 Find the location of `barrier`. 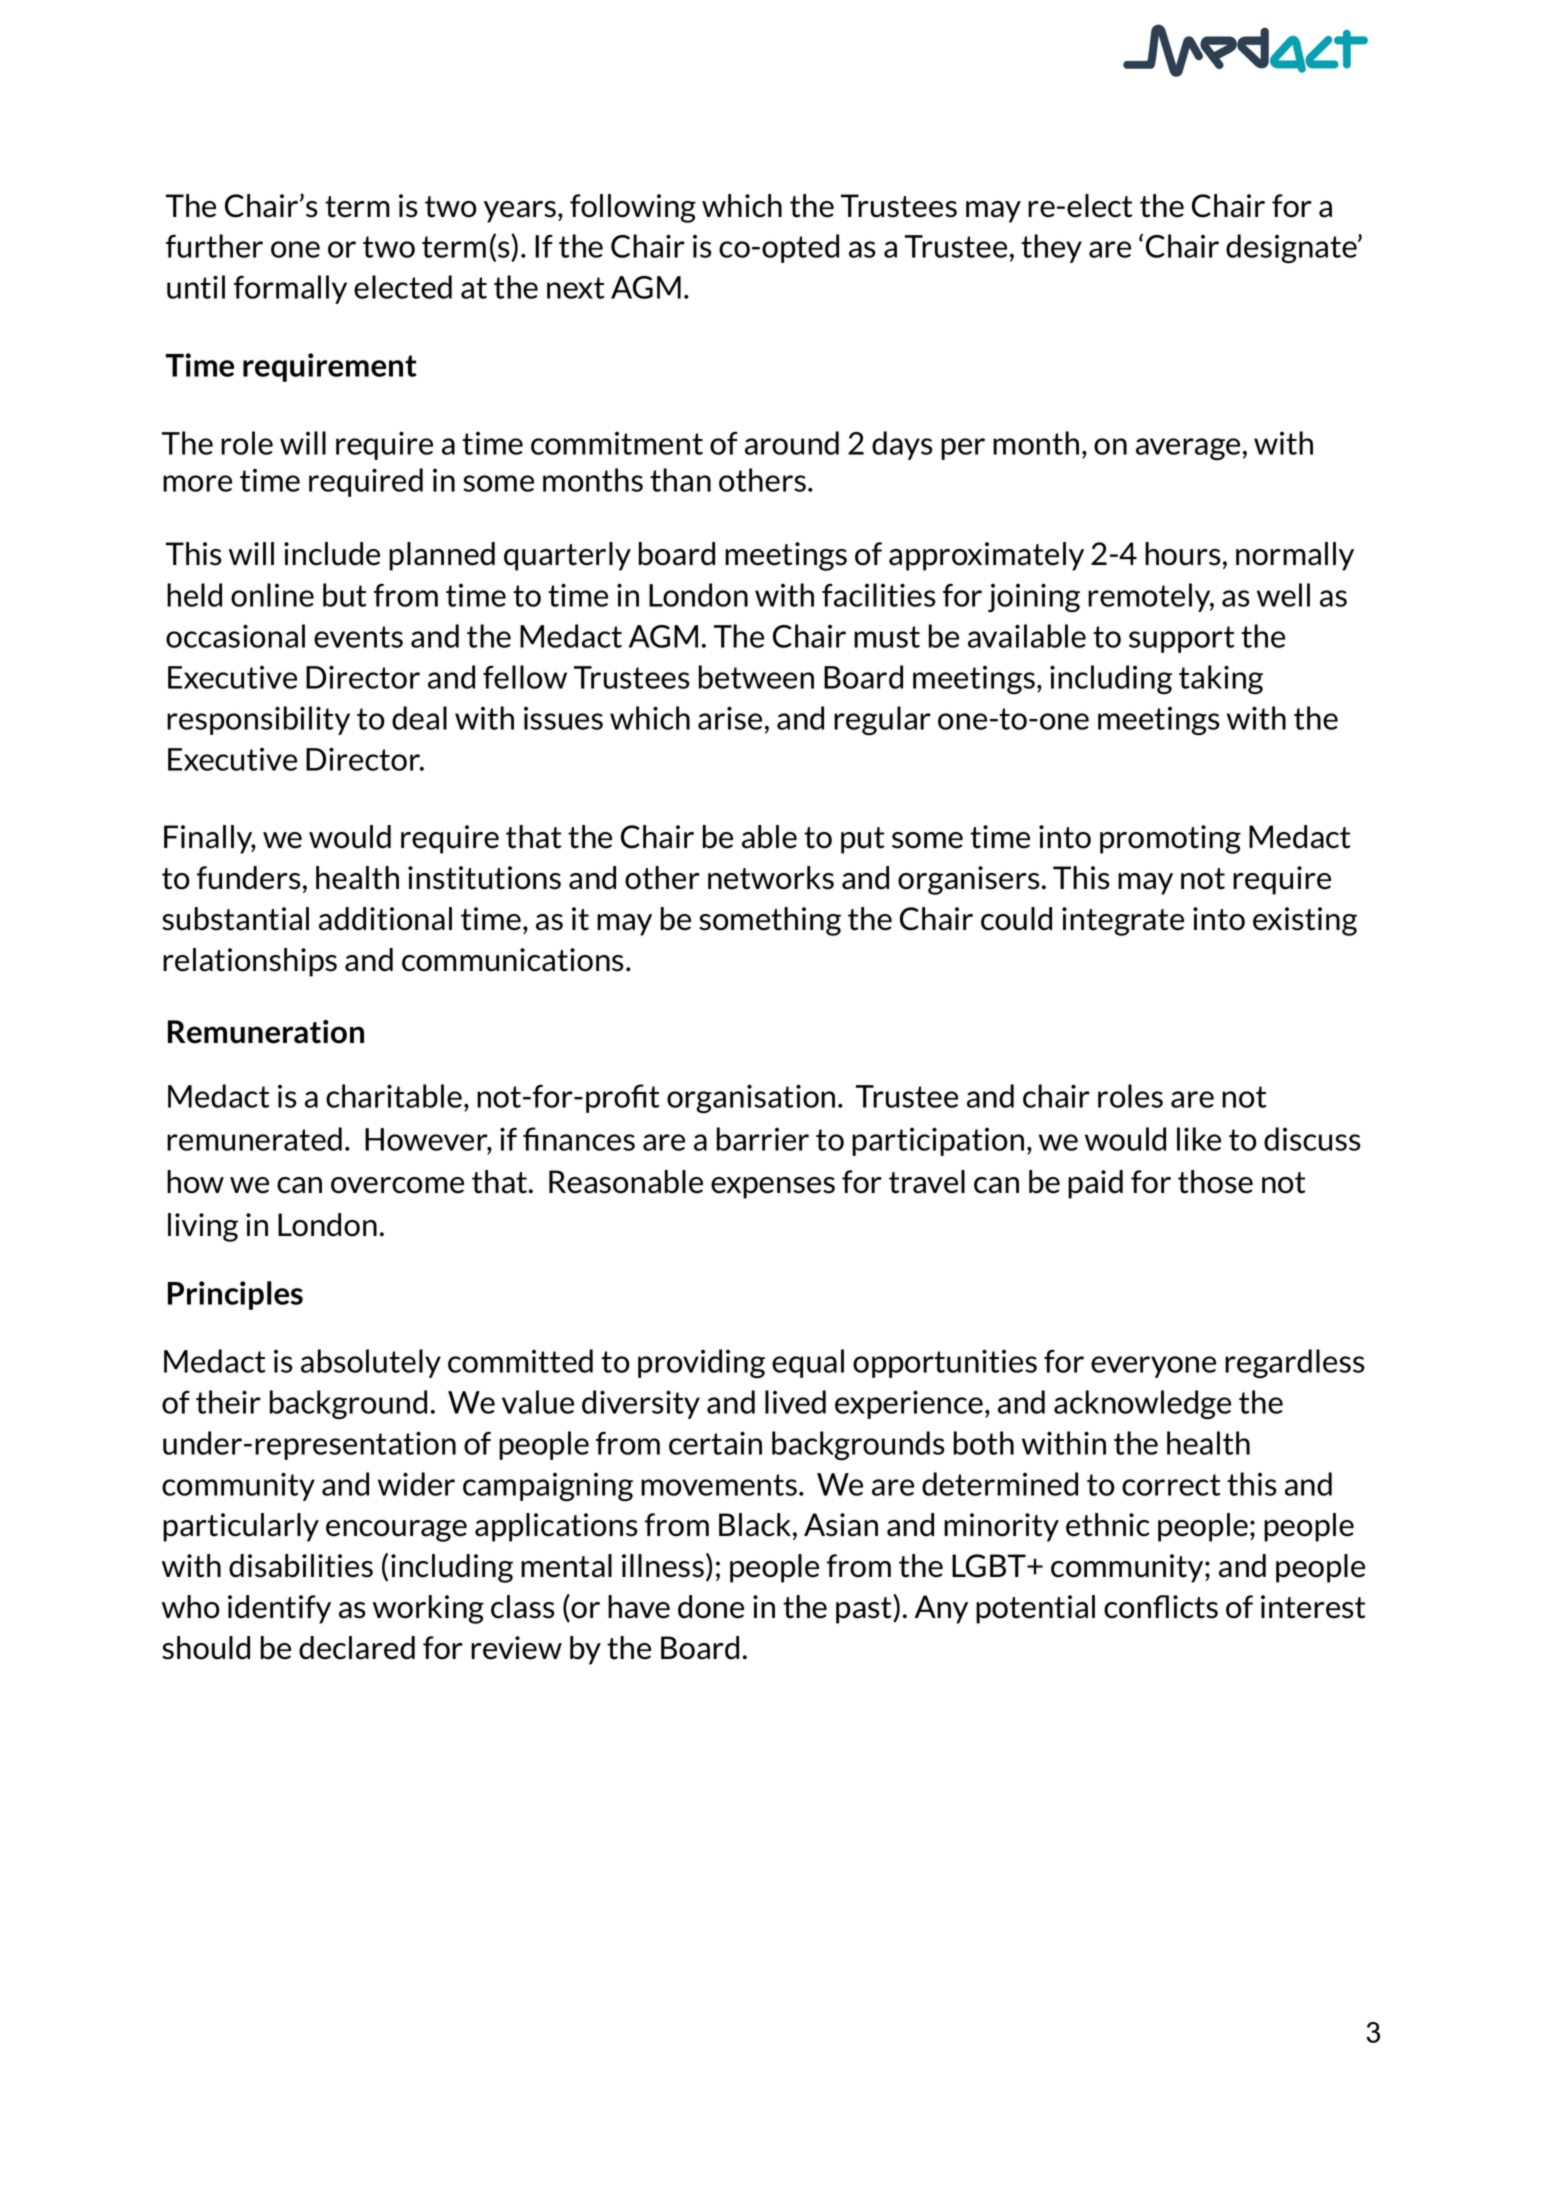

barrier is located at coordinates (763, 1139).
